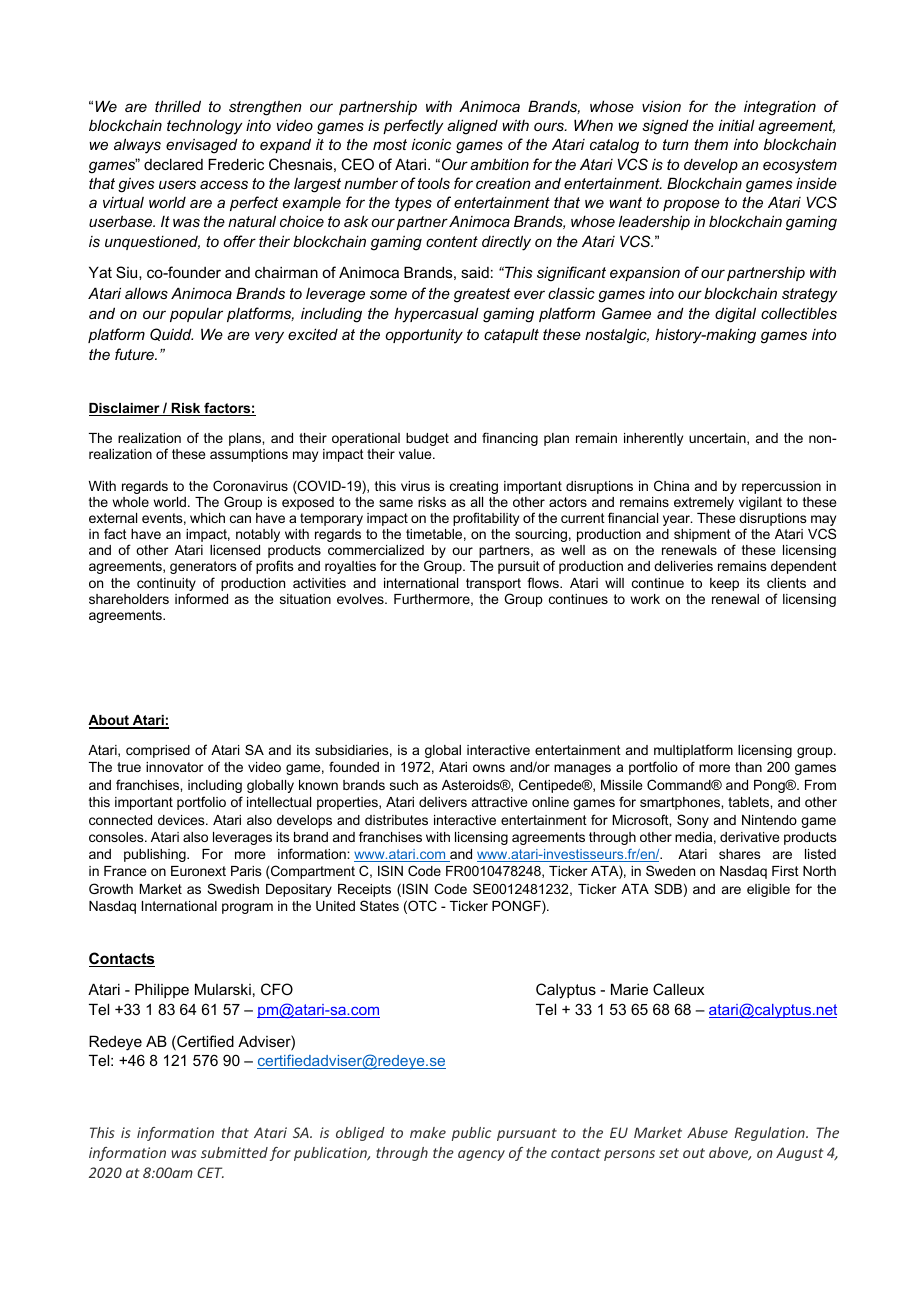 This image has width=924, height=1308. I want to click on Abuse, so click(707, 1132).
